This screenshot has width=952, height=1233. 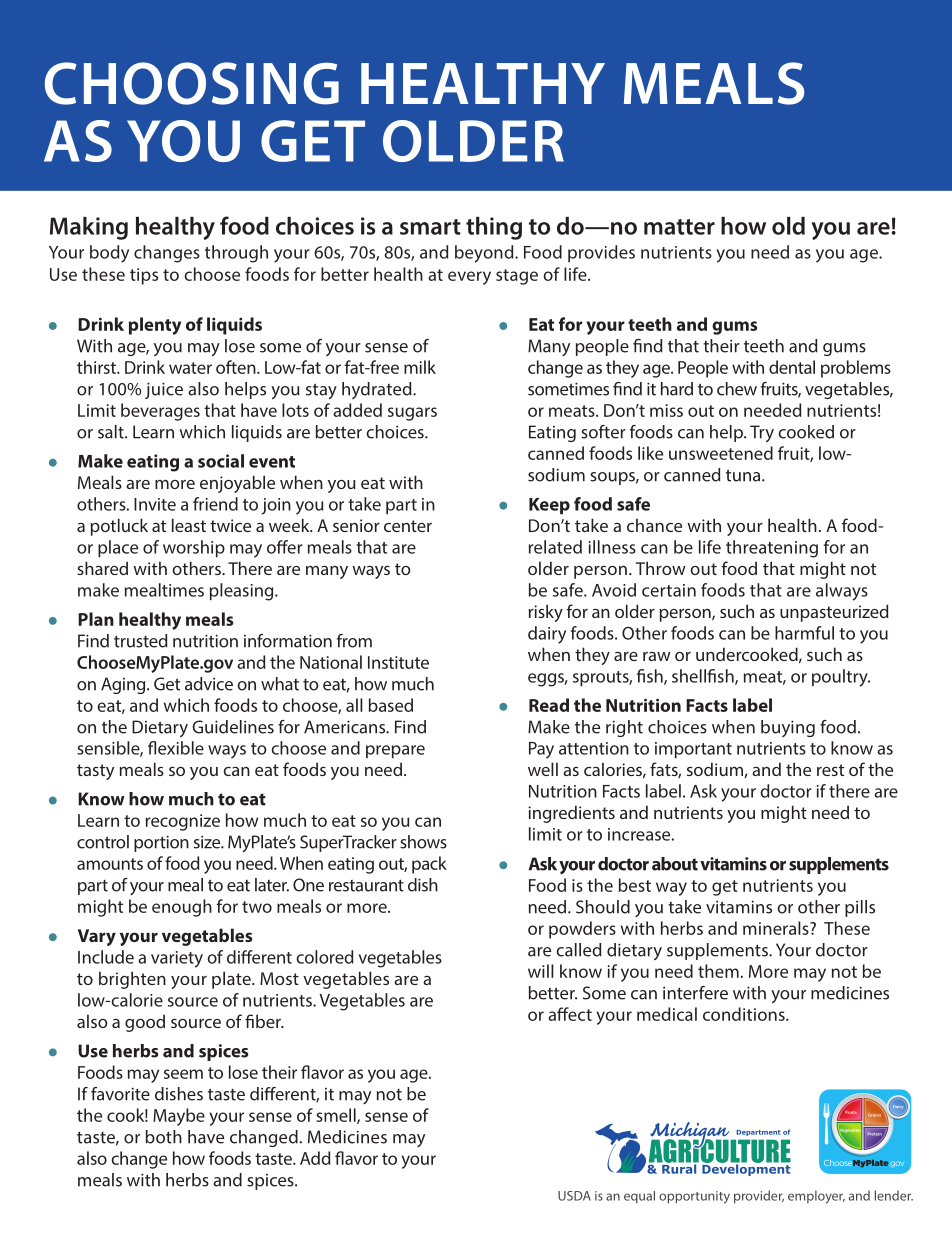 What do you see at coordinates (788, 728) in the screenshot?
I see `buying` at bounding box center [788, 728].
